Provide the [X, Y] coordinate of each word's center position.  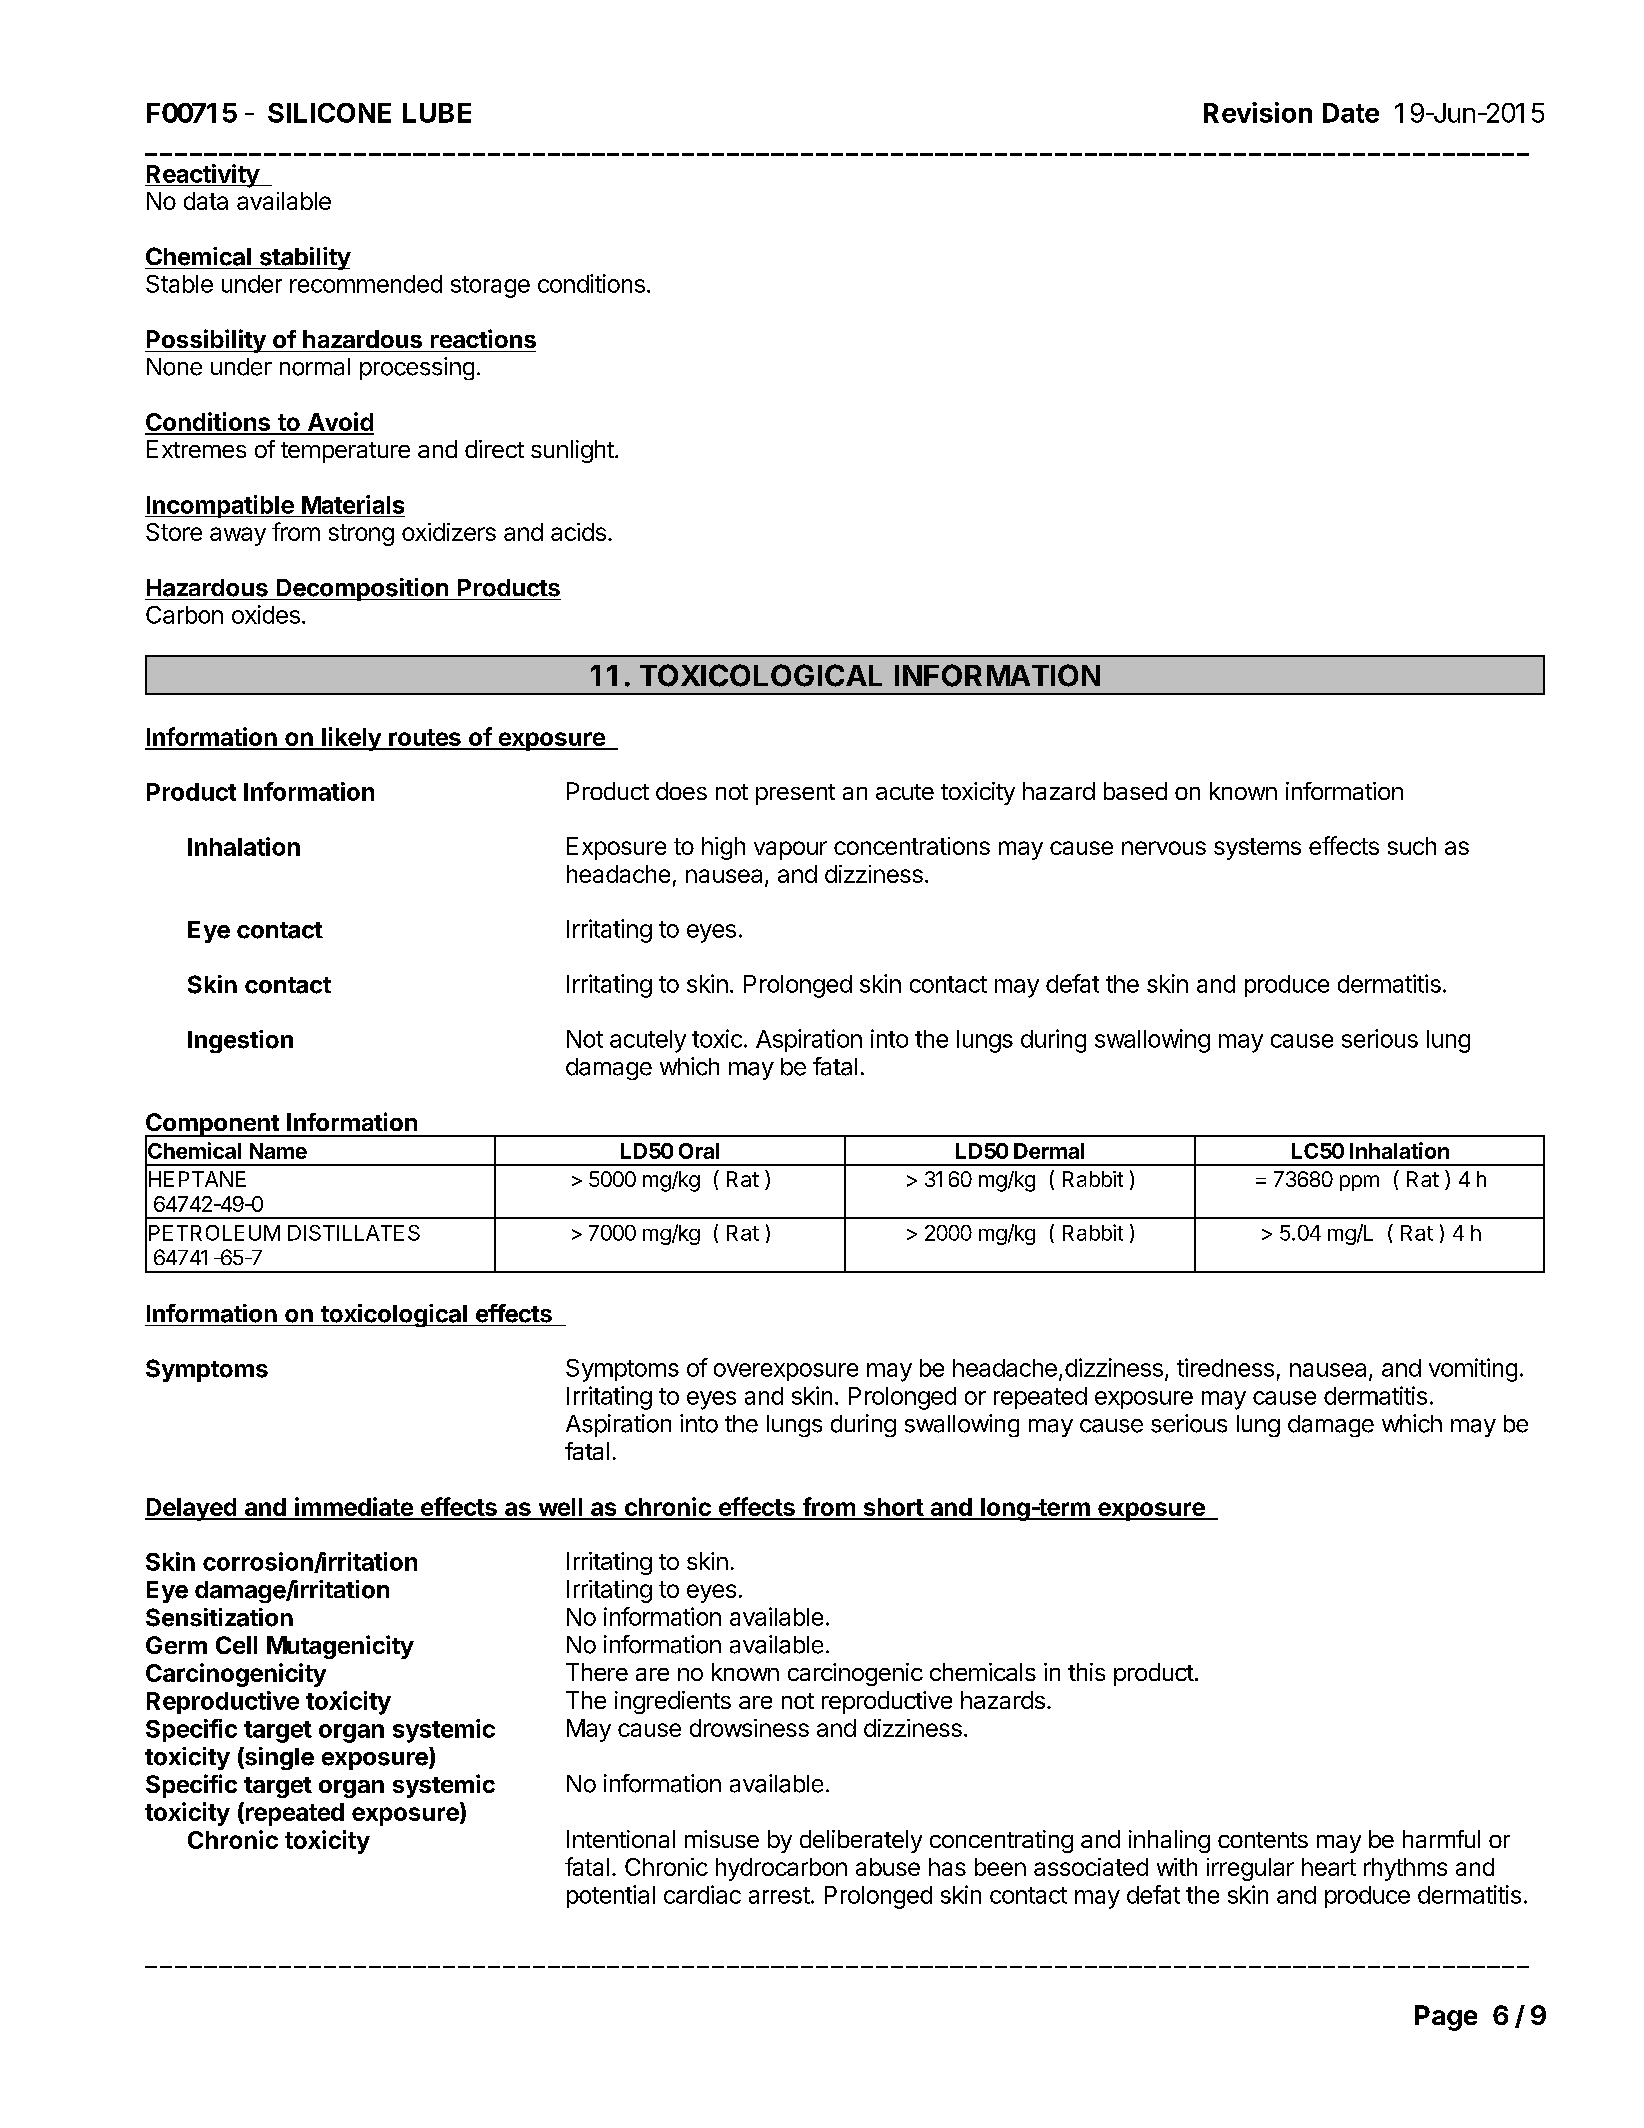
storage [490, 287]
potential [611, 1896]
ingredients [673, 1702]
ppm [1359, 1183]
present [795, 794]
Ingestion [240, 1041]
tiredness [1225, 1367]
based [1135, 791]
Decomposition [362, 589]
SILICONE [329, 113]
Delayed [191, 1509]
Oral [699, 1151]
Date [1351, 113]
